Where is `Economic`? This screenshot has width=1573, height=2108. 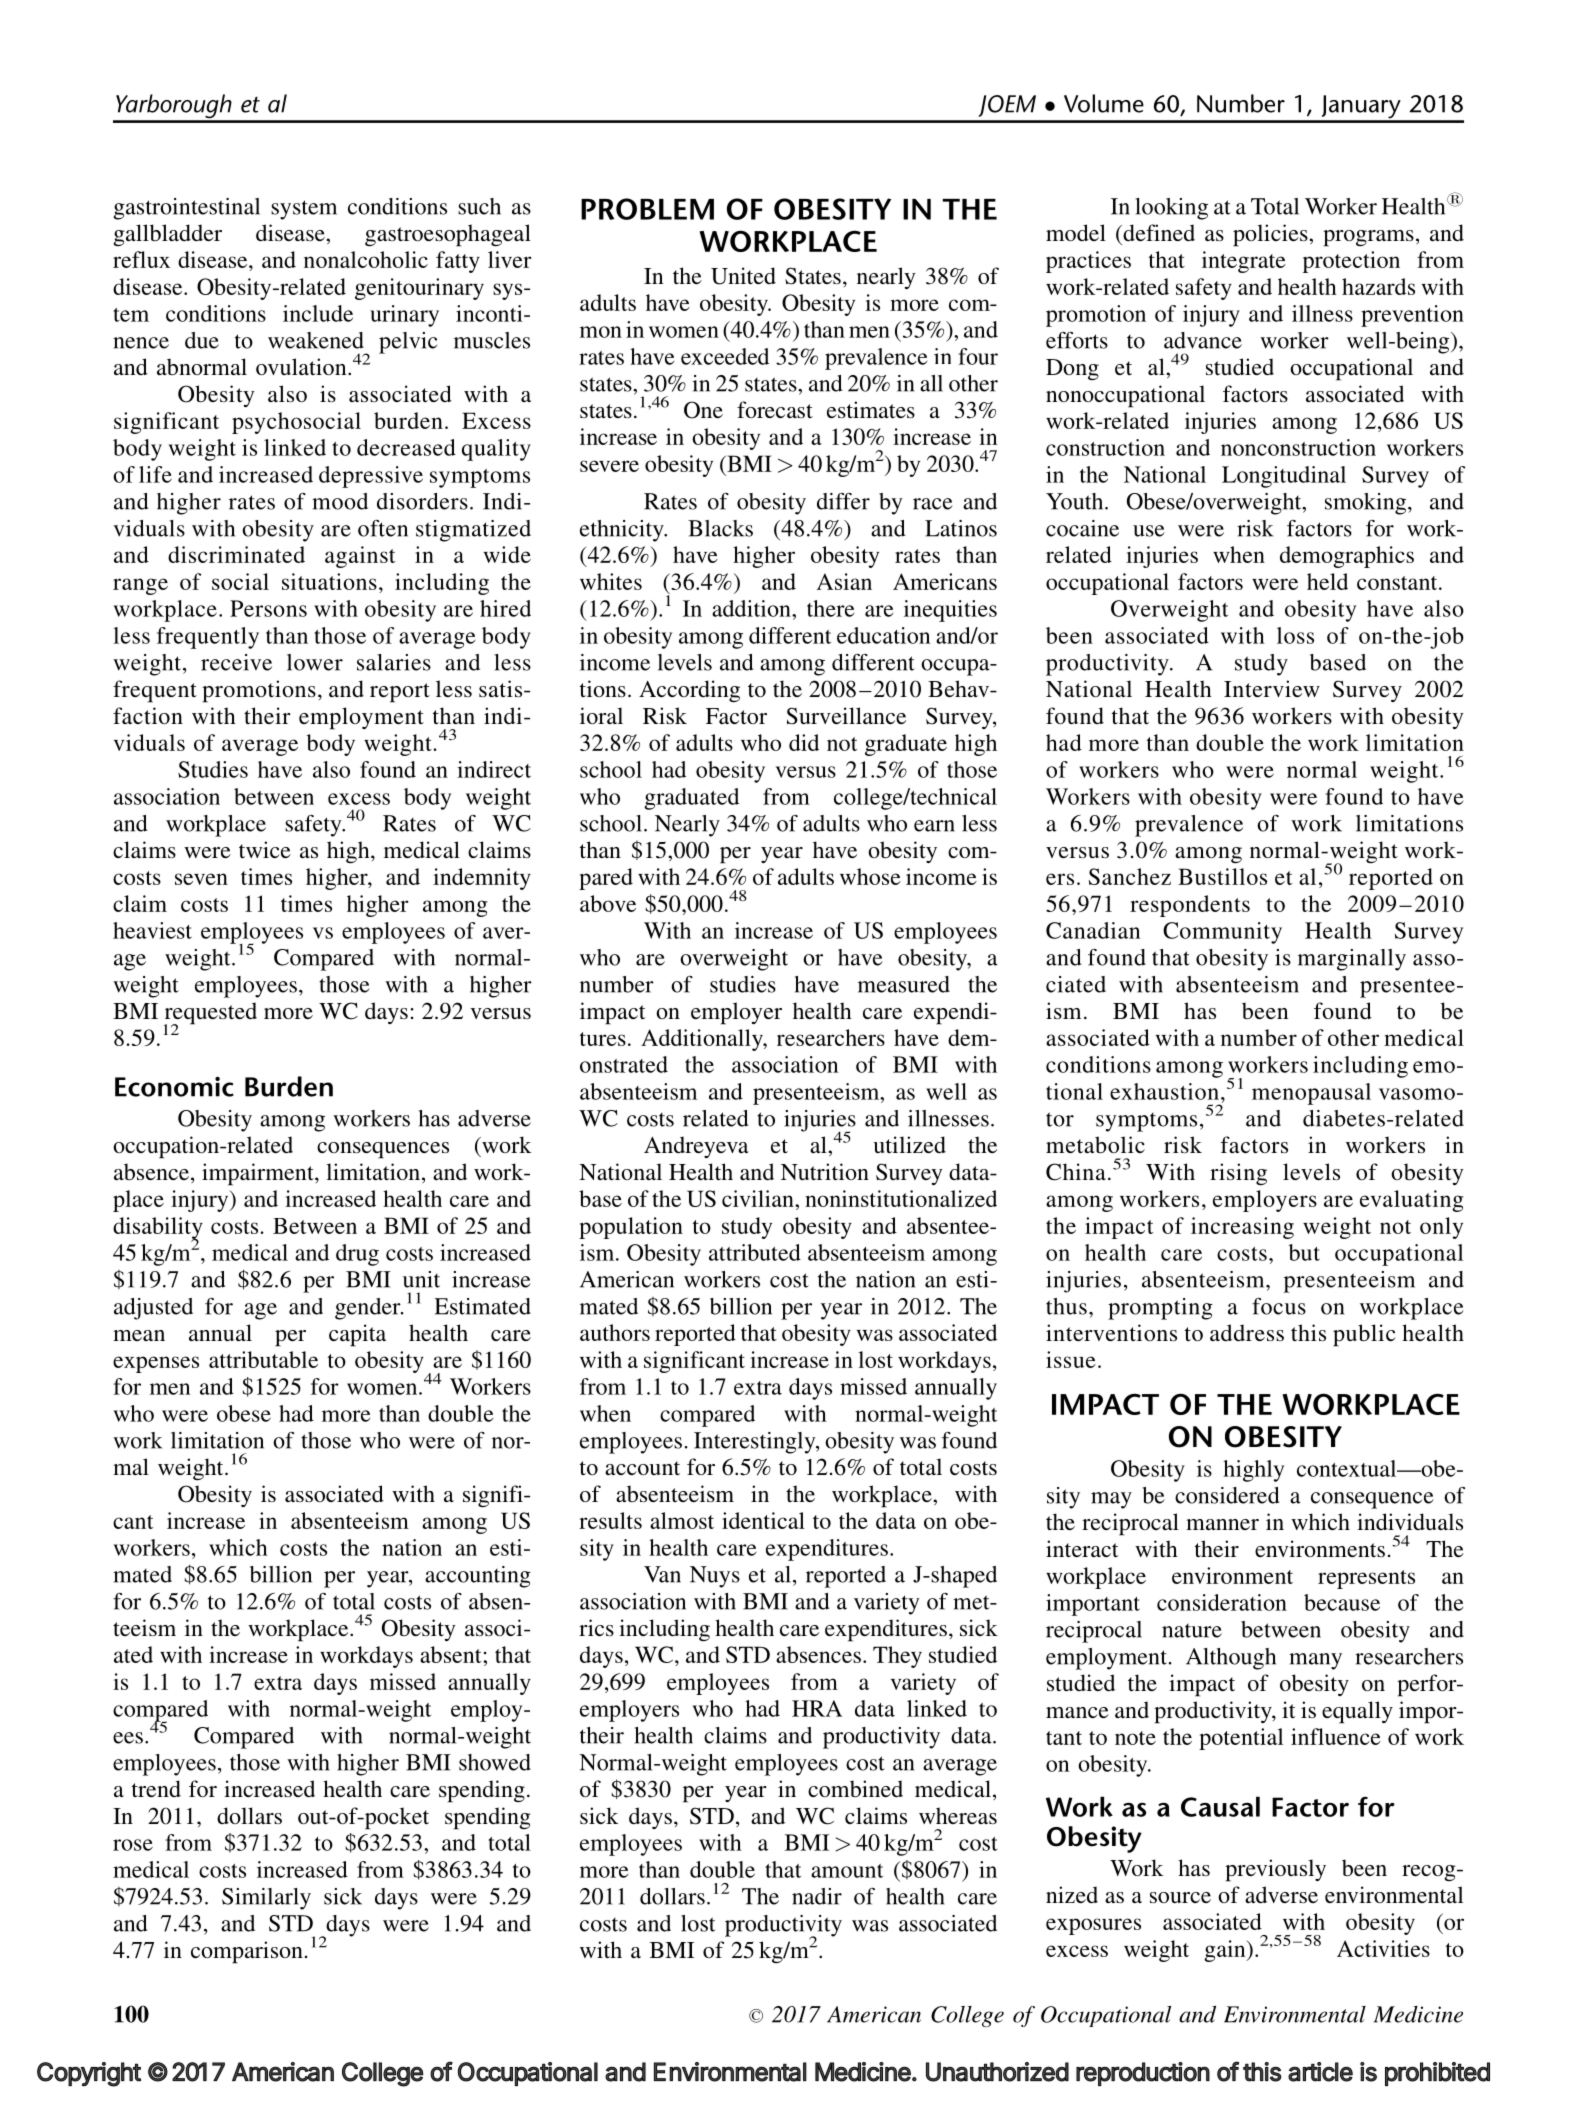
Economic is located at coordinates (174, 1086).
